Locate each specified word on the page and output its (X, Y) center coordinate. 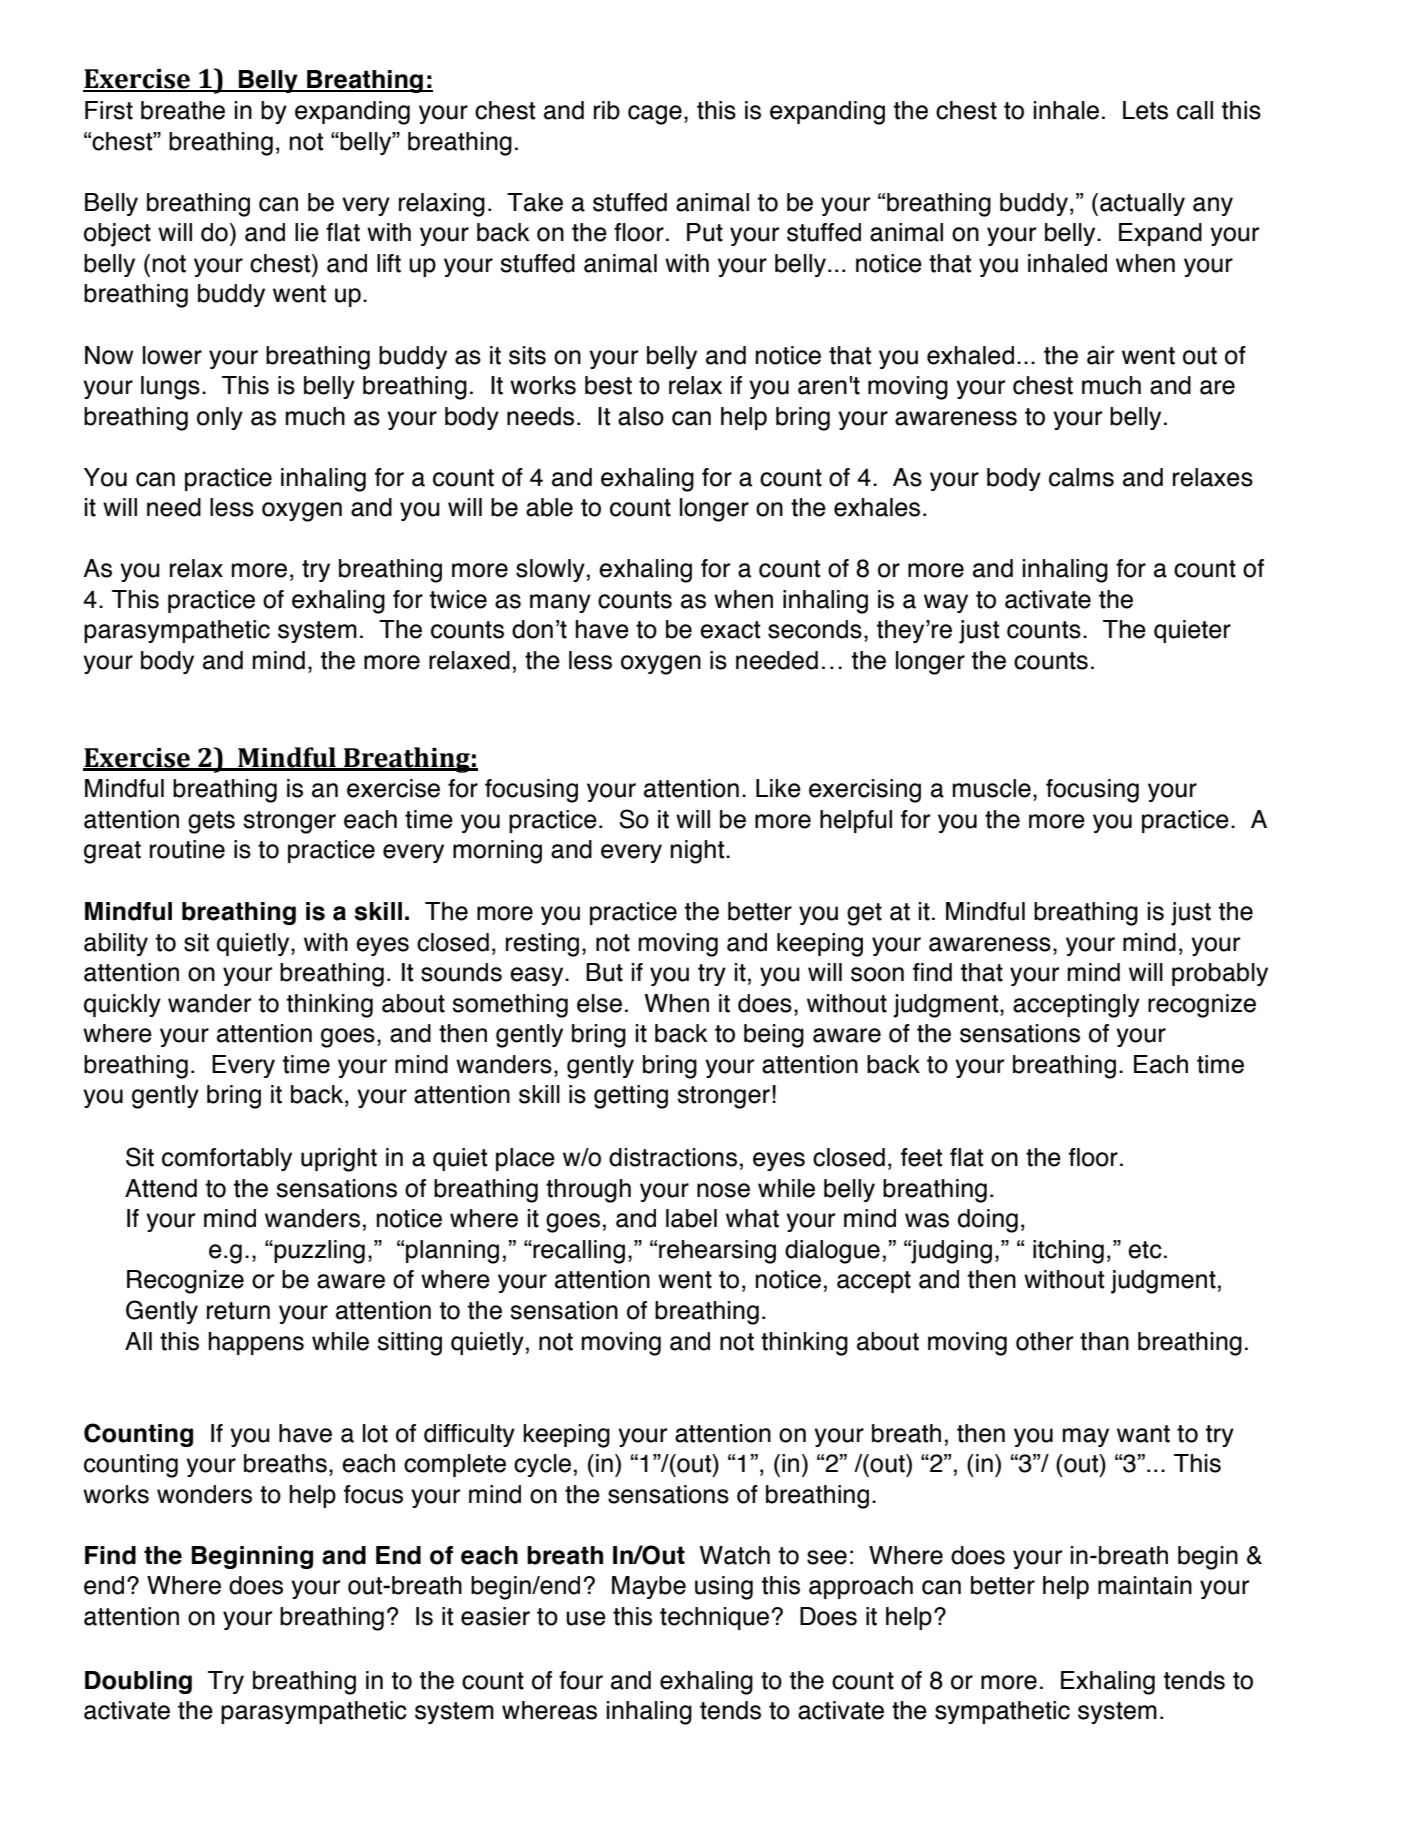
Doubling (138, 1682)
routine (187, 849)
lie (307, 232)
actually (1142, 204)
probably (1220, 974)
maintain (1145, 1585)
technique (714, 1618)
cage (655, 115)
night (699, 852)
